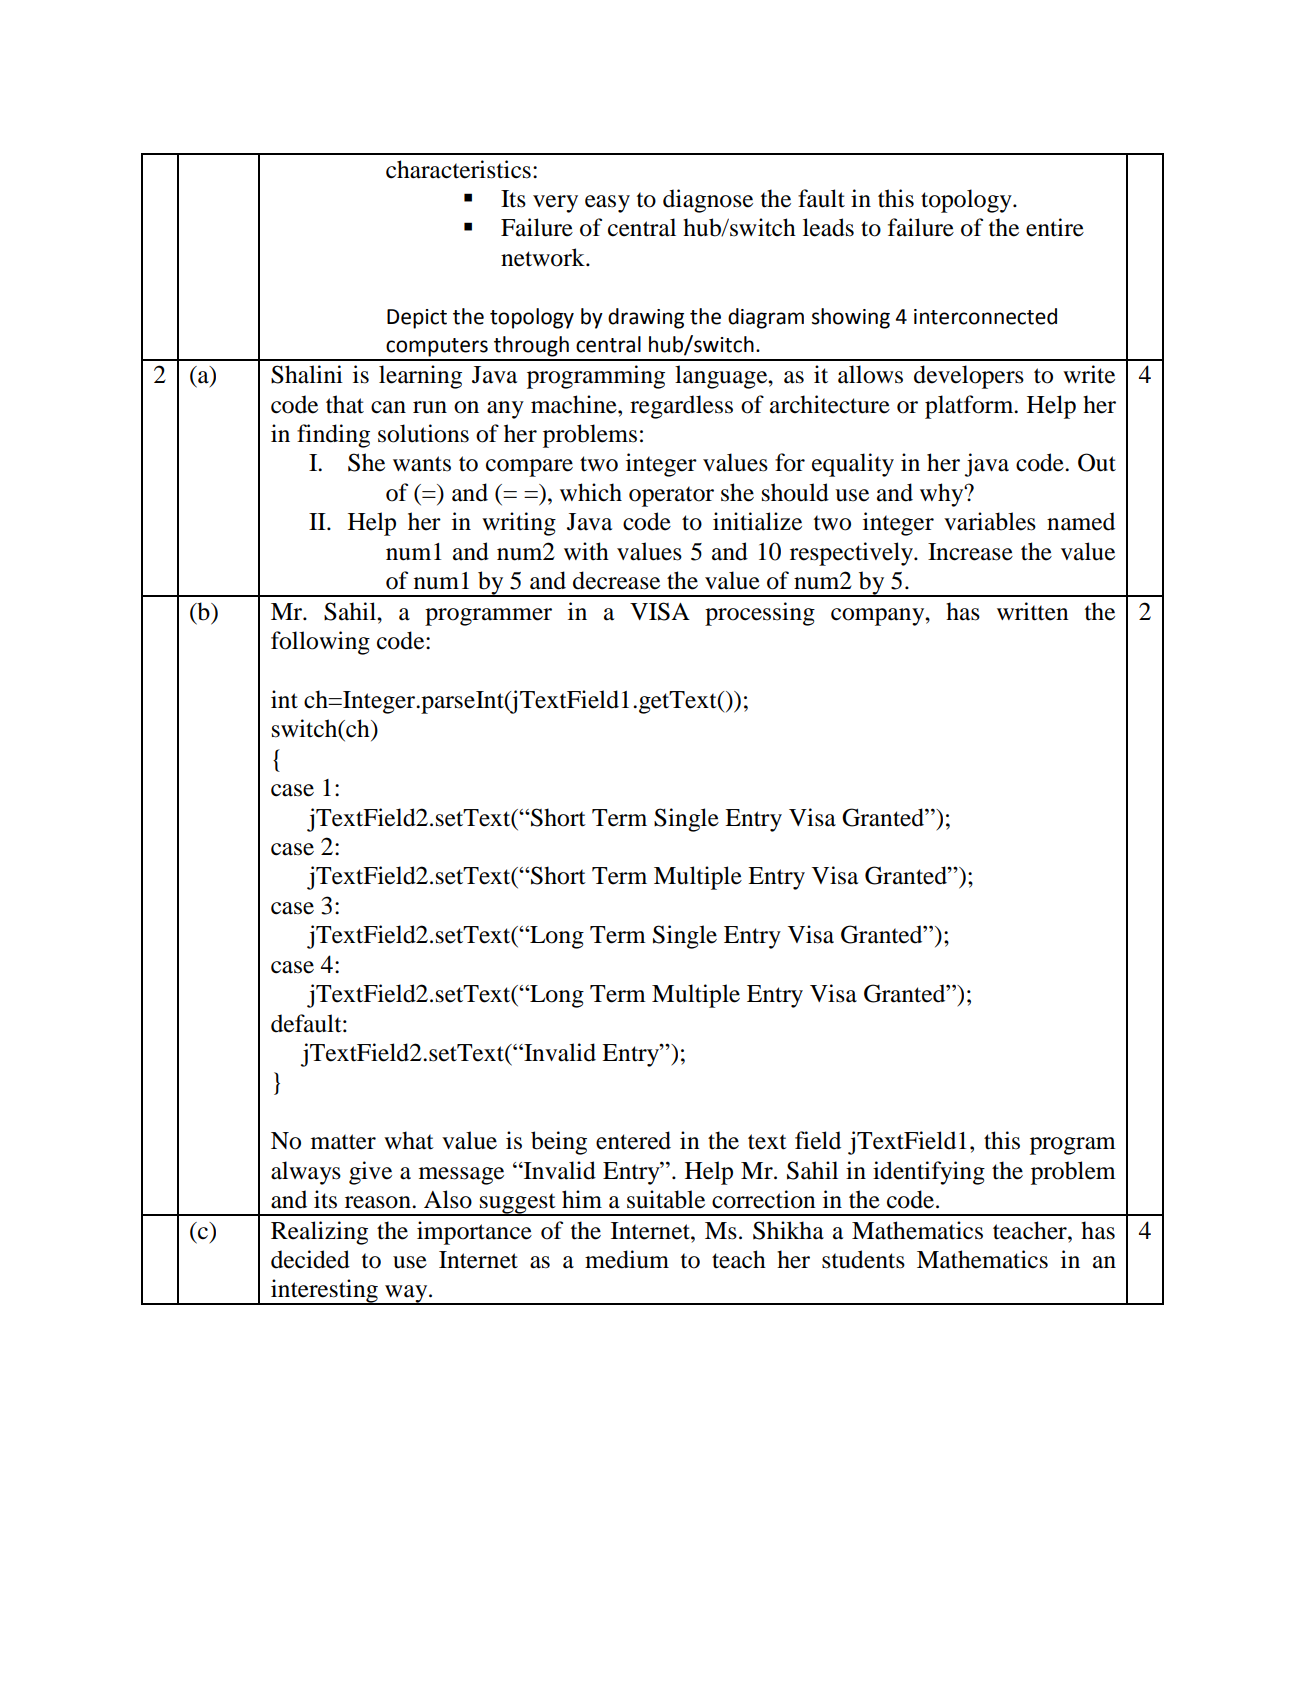 This image has width=1305, height=1689. What do you see at coordinates (929, 1173) in the image?
I see `identifying` at bounding box center [929, 1173].
